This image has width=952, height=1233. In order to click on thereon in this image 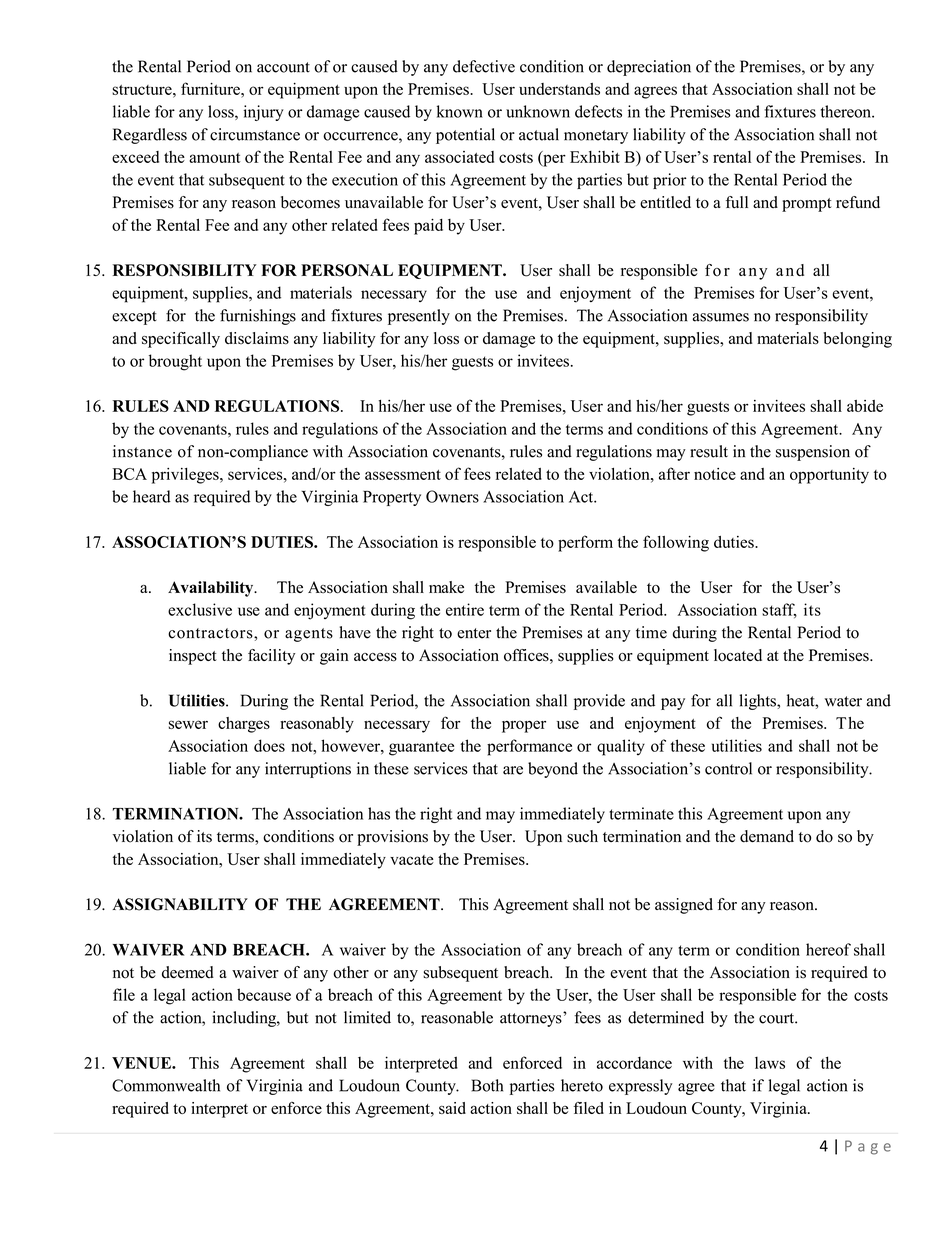, I will do `click(847, 111)`.
